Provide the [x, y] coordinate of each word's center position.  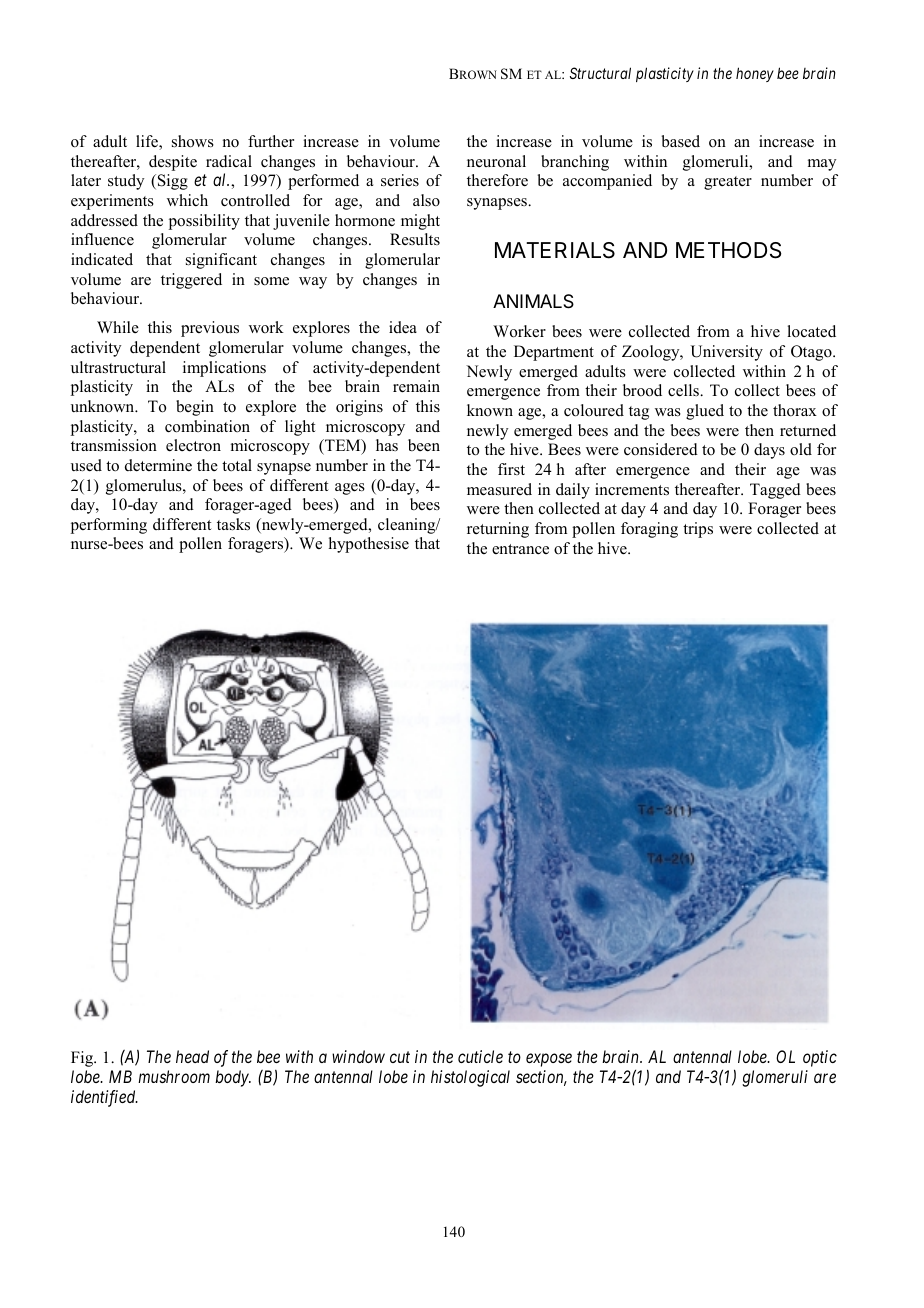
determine [158, 465]
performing [109, 526]
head [192, 1056]
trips [698, 530]
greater [728, 183]
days [769, 451]
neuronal [496, 161]
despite [173, 163]
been [424, 445]
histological [470, 1078]
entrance [520, 549]
